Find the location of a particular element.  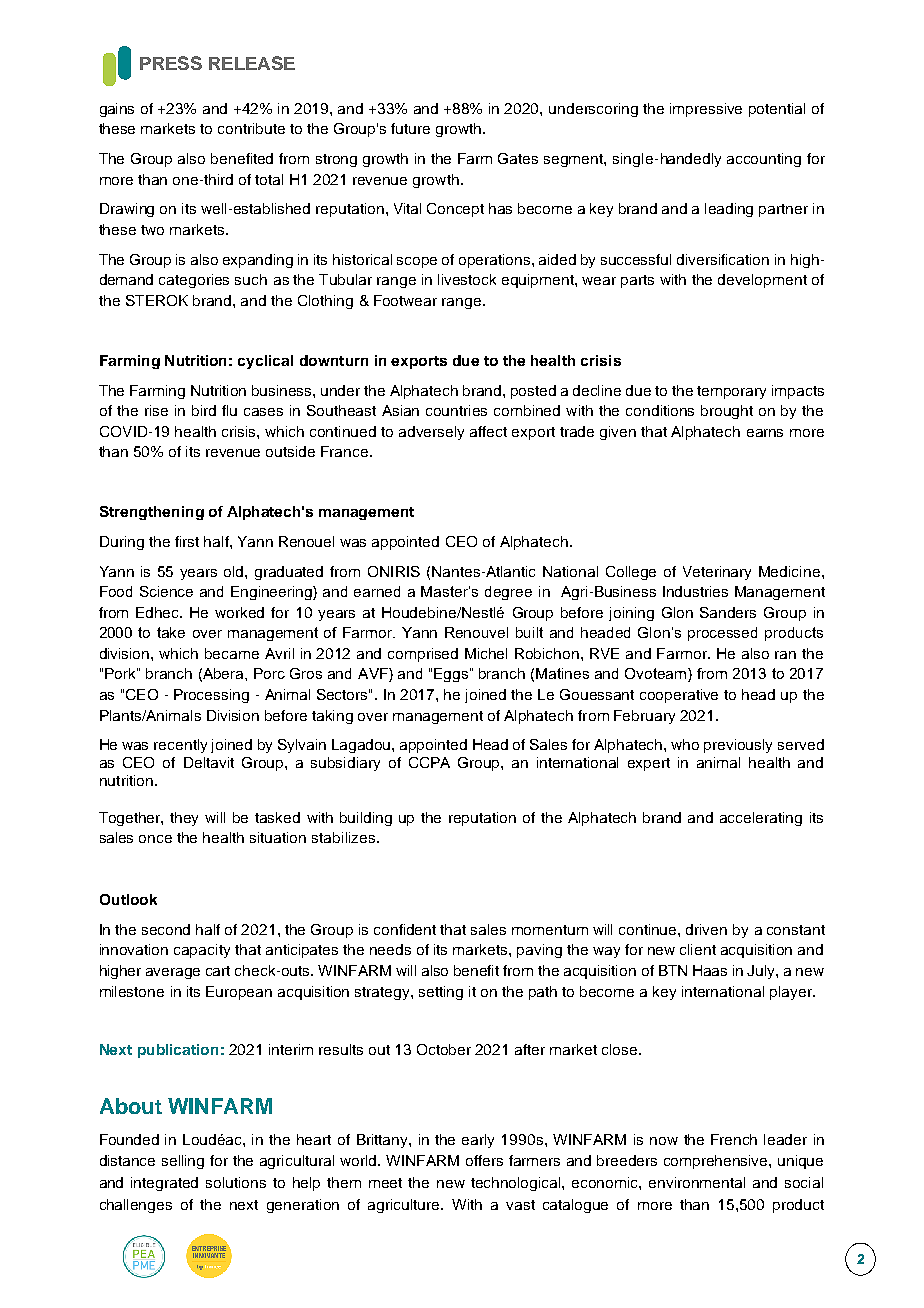

CCPA is located at coordinates (429, 762).
